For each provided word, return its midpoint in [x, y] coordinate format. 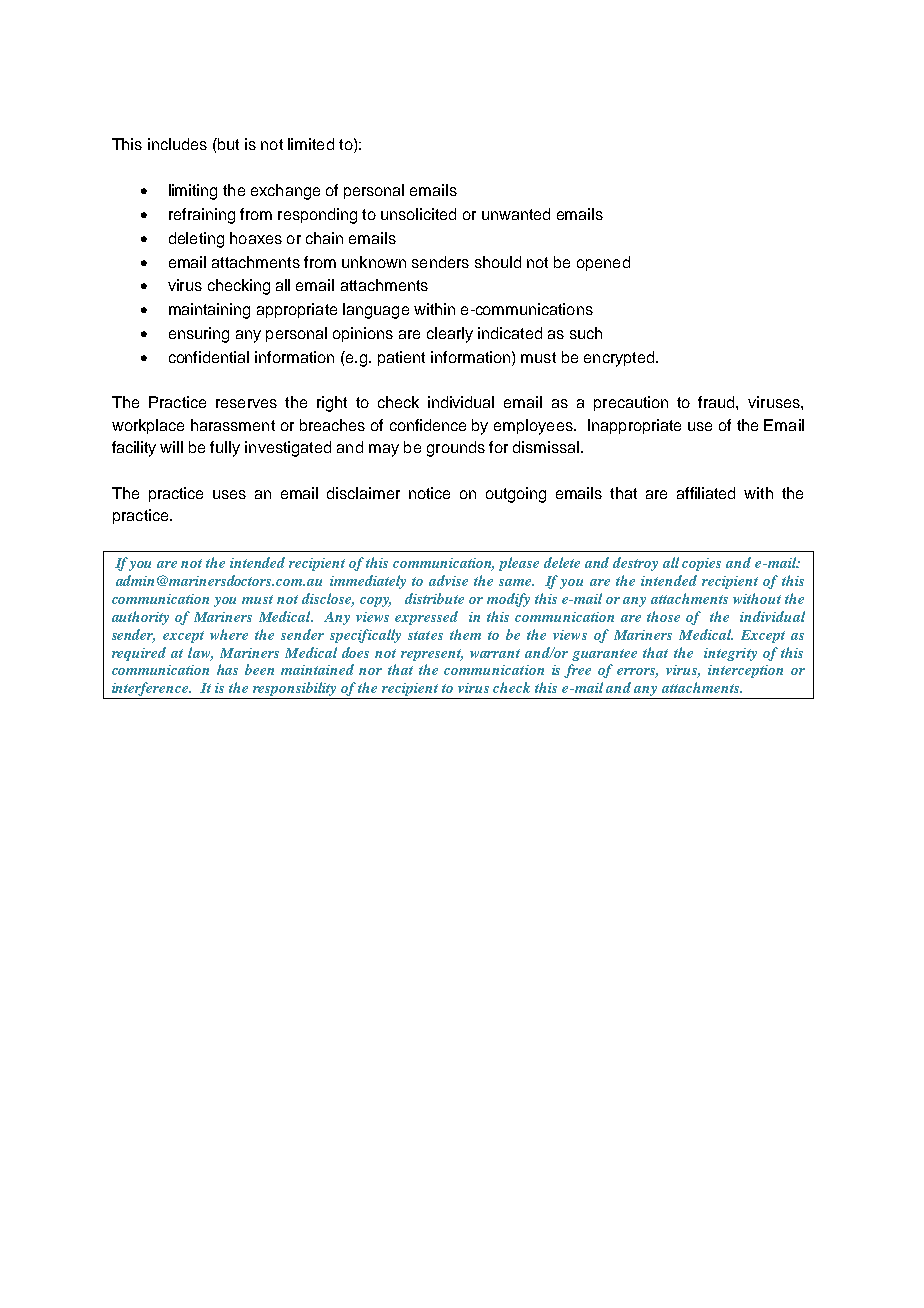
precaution [631, 403]
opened [603, 263]
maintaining [209, 311]
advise [448, 580]
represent [432, 655]
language [376, 311]
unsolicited [418, 214]
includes [177, 144]
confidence [428, 425]
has [227, 669]
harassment [233, 425]
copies [701, 564]
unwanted [516, 214]
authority [140, 618]
